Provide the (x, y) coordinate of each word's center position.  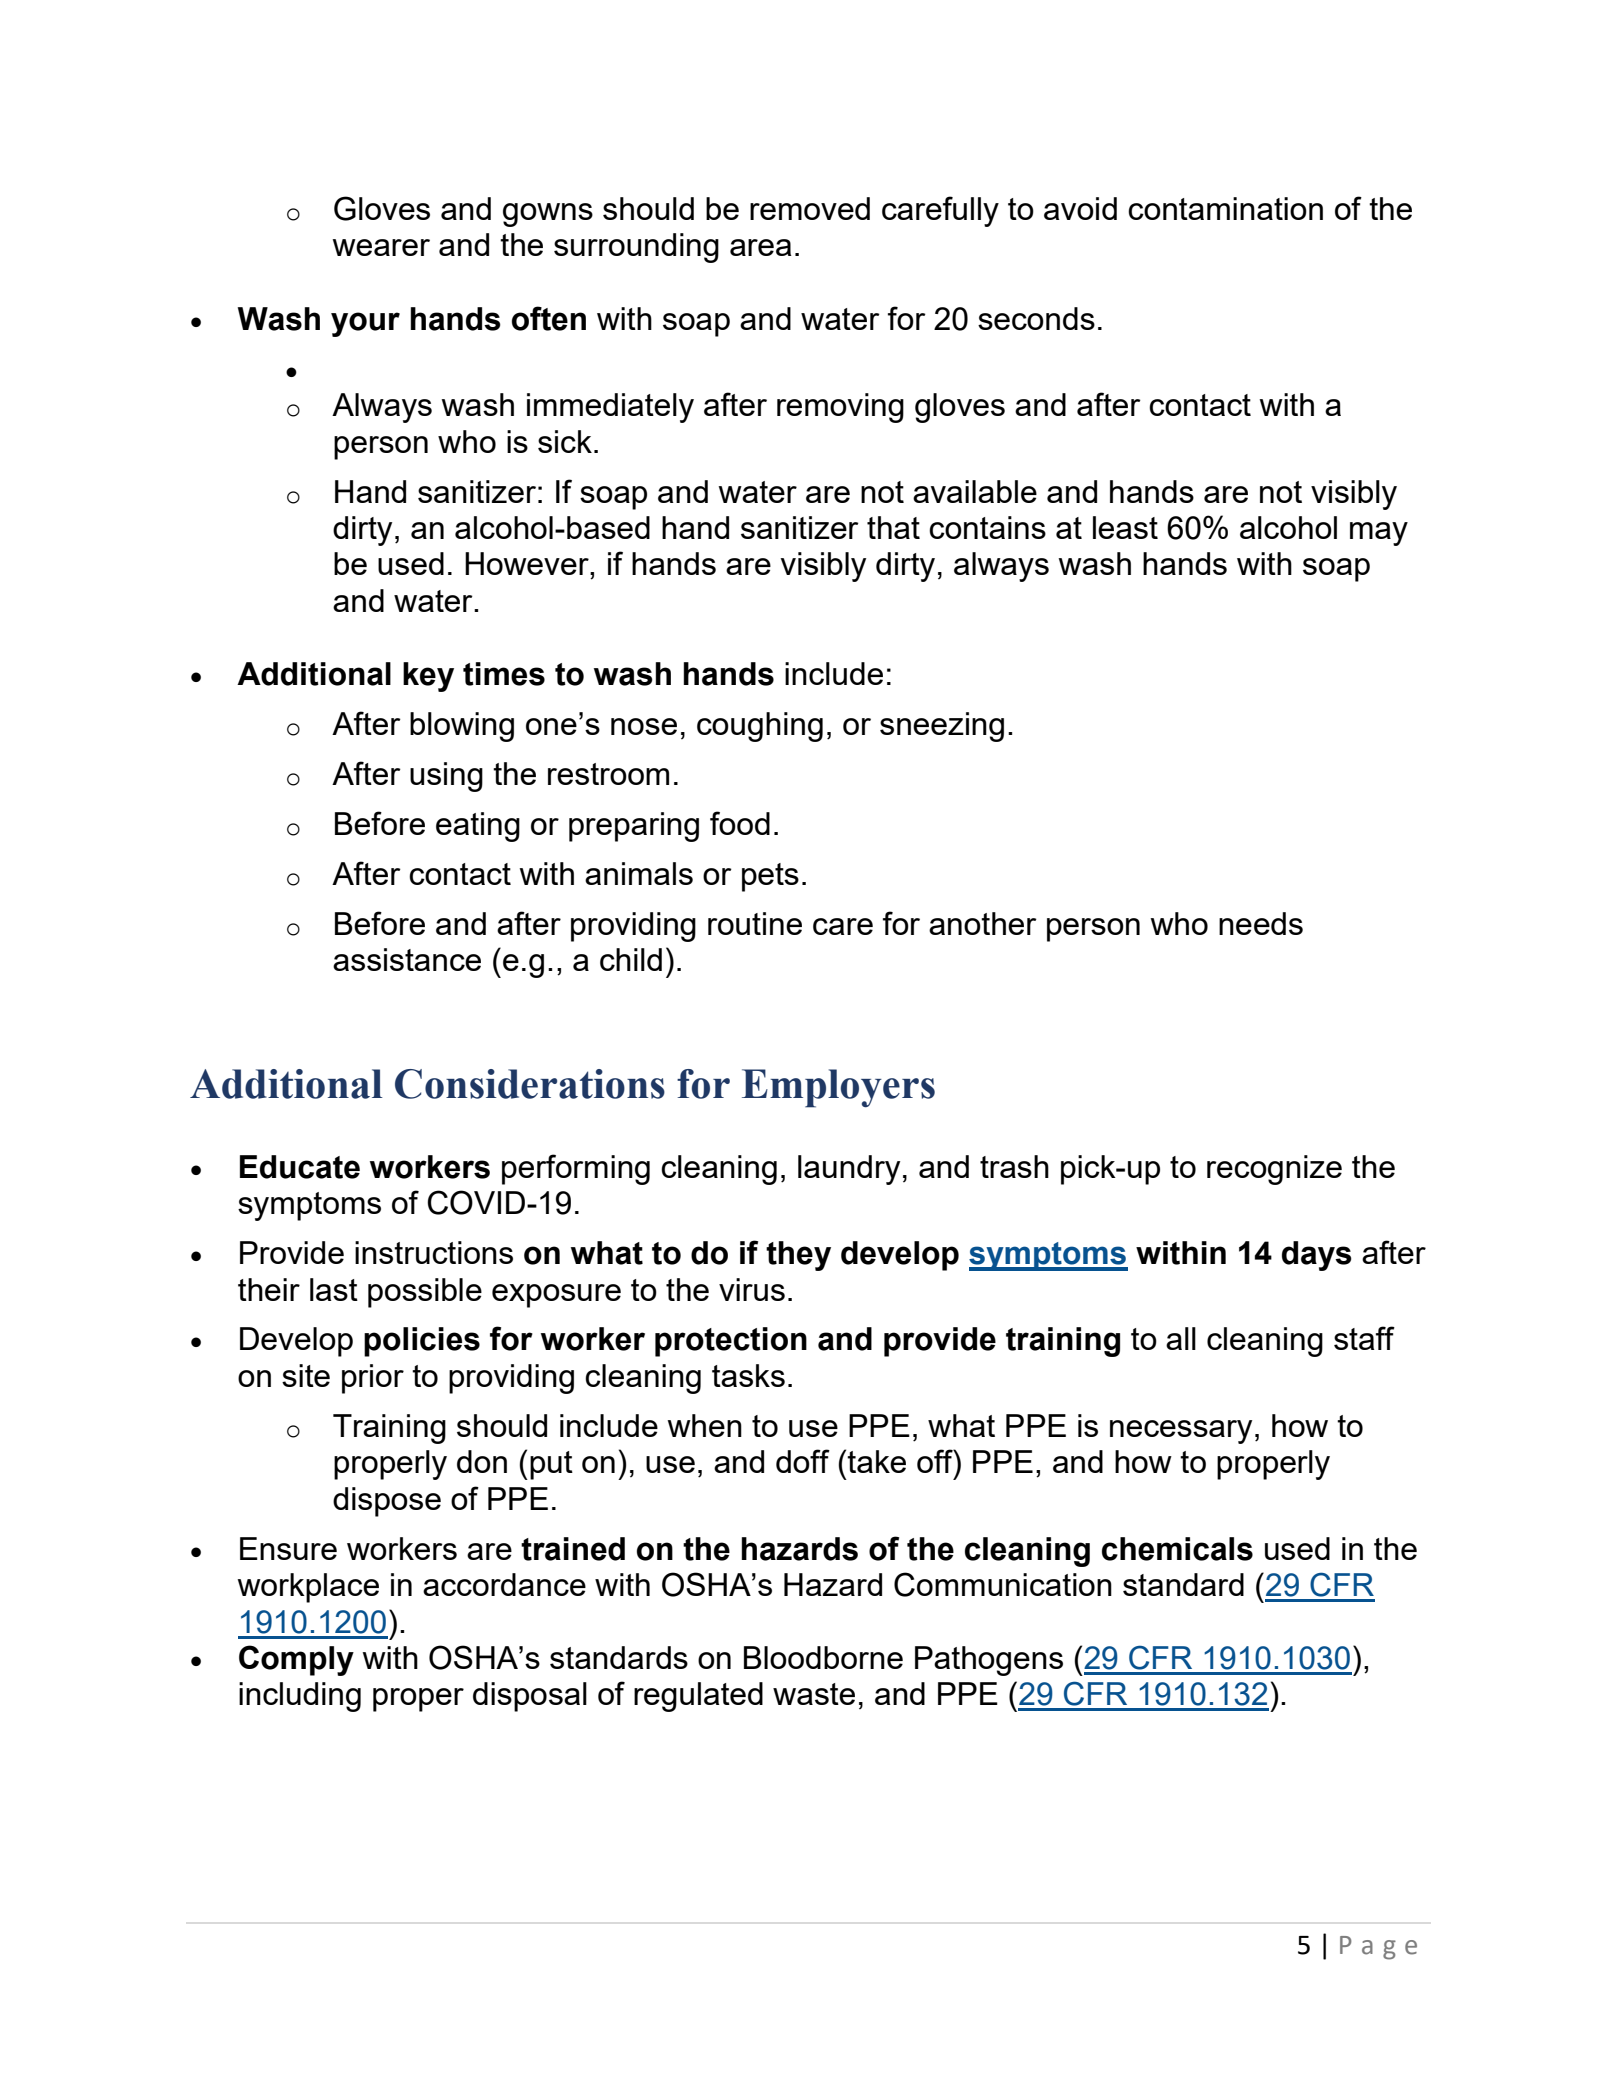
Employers (838, 1088)
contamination (1225, 208)
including (300, 1697)
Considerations (530, 1084)
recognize (1274, 1170)
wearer (381, 247)
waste (814, 1694)
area (761, 247)
